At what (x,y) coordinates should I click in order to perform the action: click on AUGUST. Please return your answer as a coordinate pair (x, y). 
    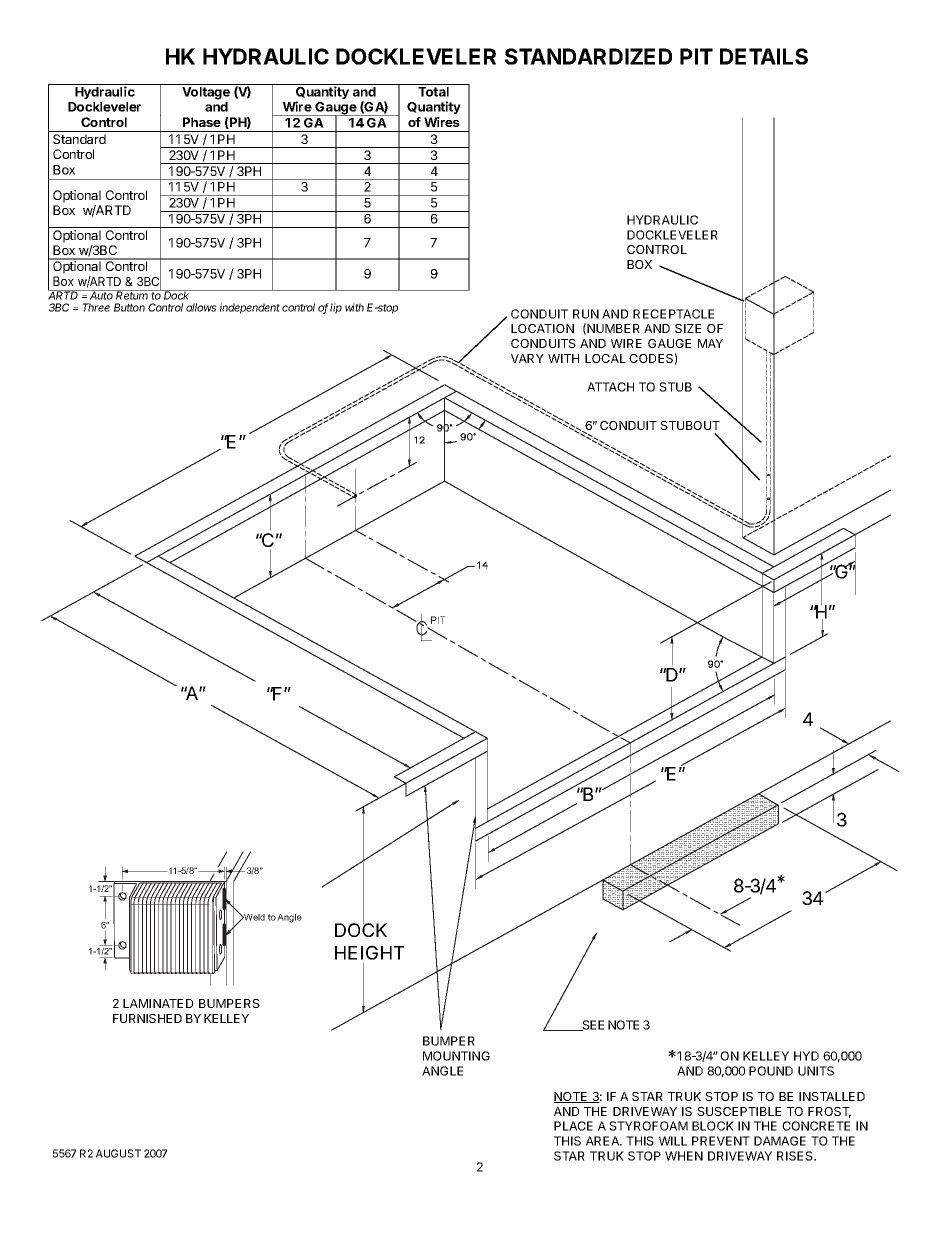
    Looking at the image, I should click on (118, 1153).
